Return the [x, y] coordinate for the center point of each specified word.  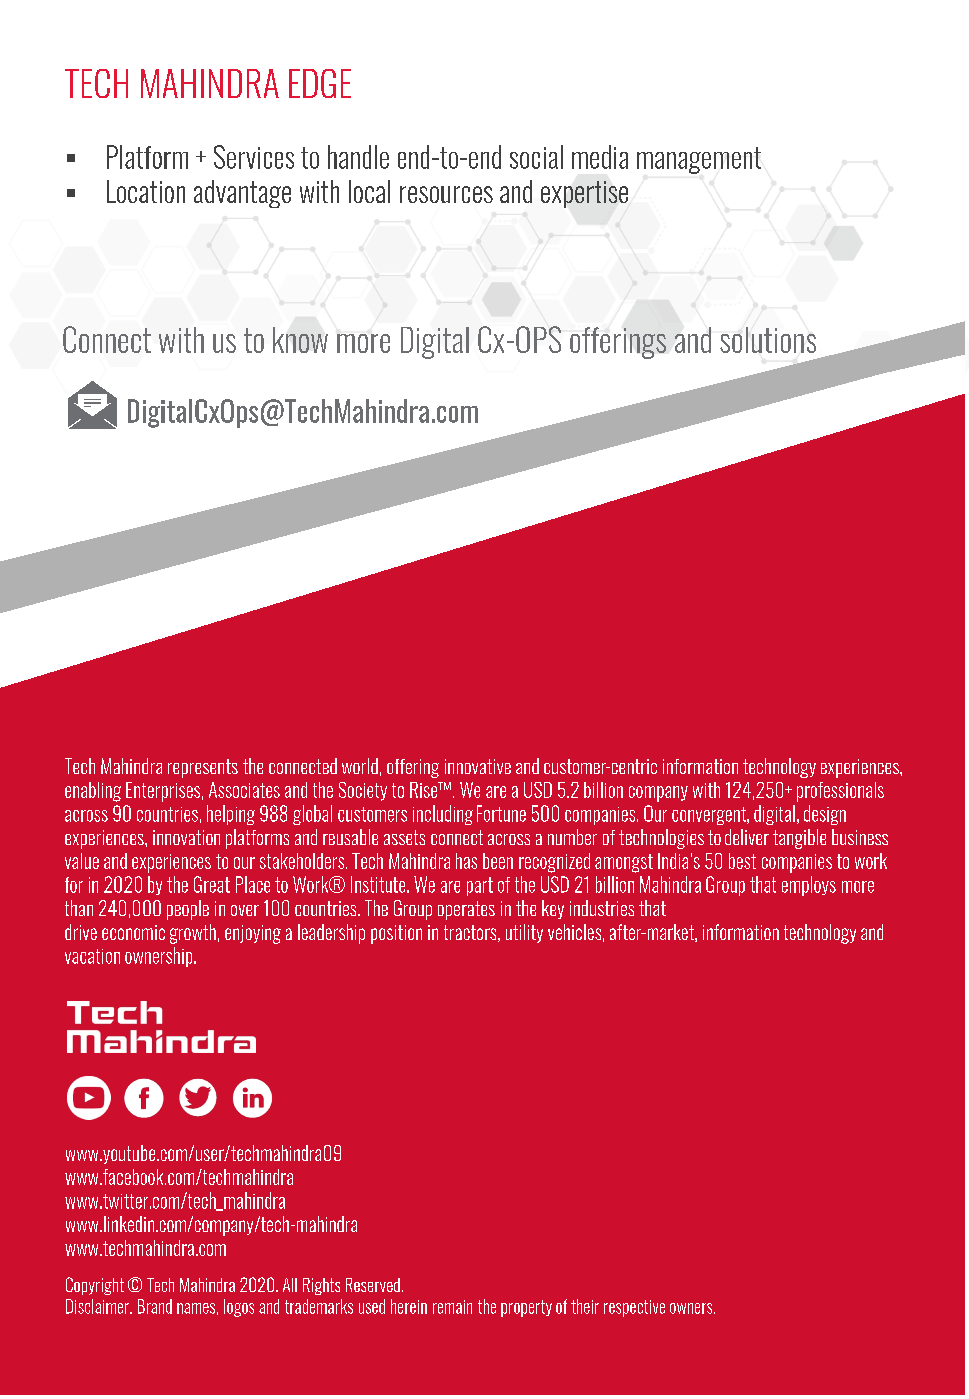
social [536, 157]
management [699, 160]
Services [254, 157]
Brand [155, 1306]
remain [452, 1307]
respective [634, 1308]
